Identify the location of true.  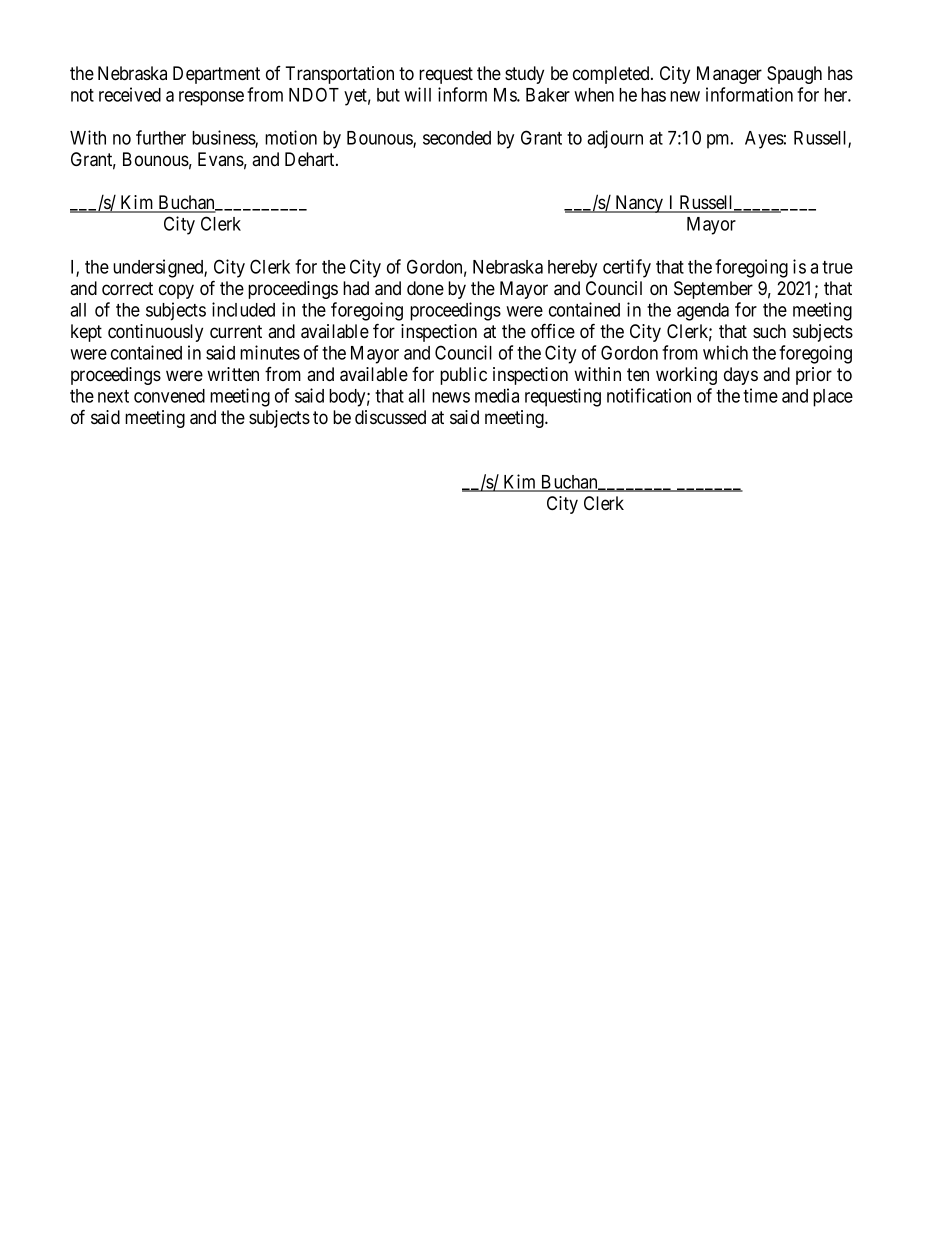
(837, 267).
